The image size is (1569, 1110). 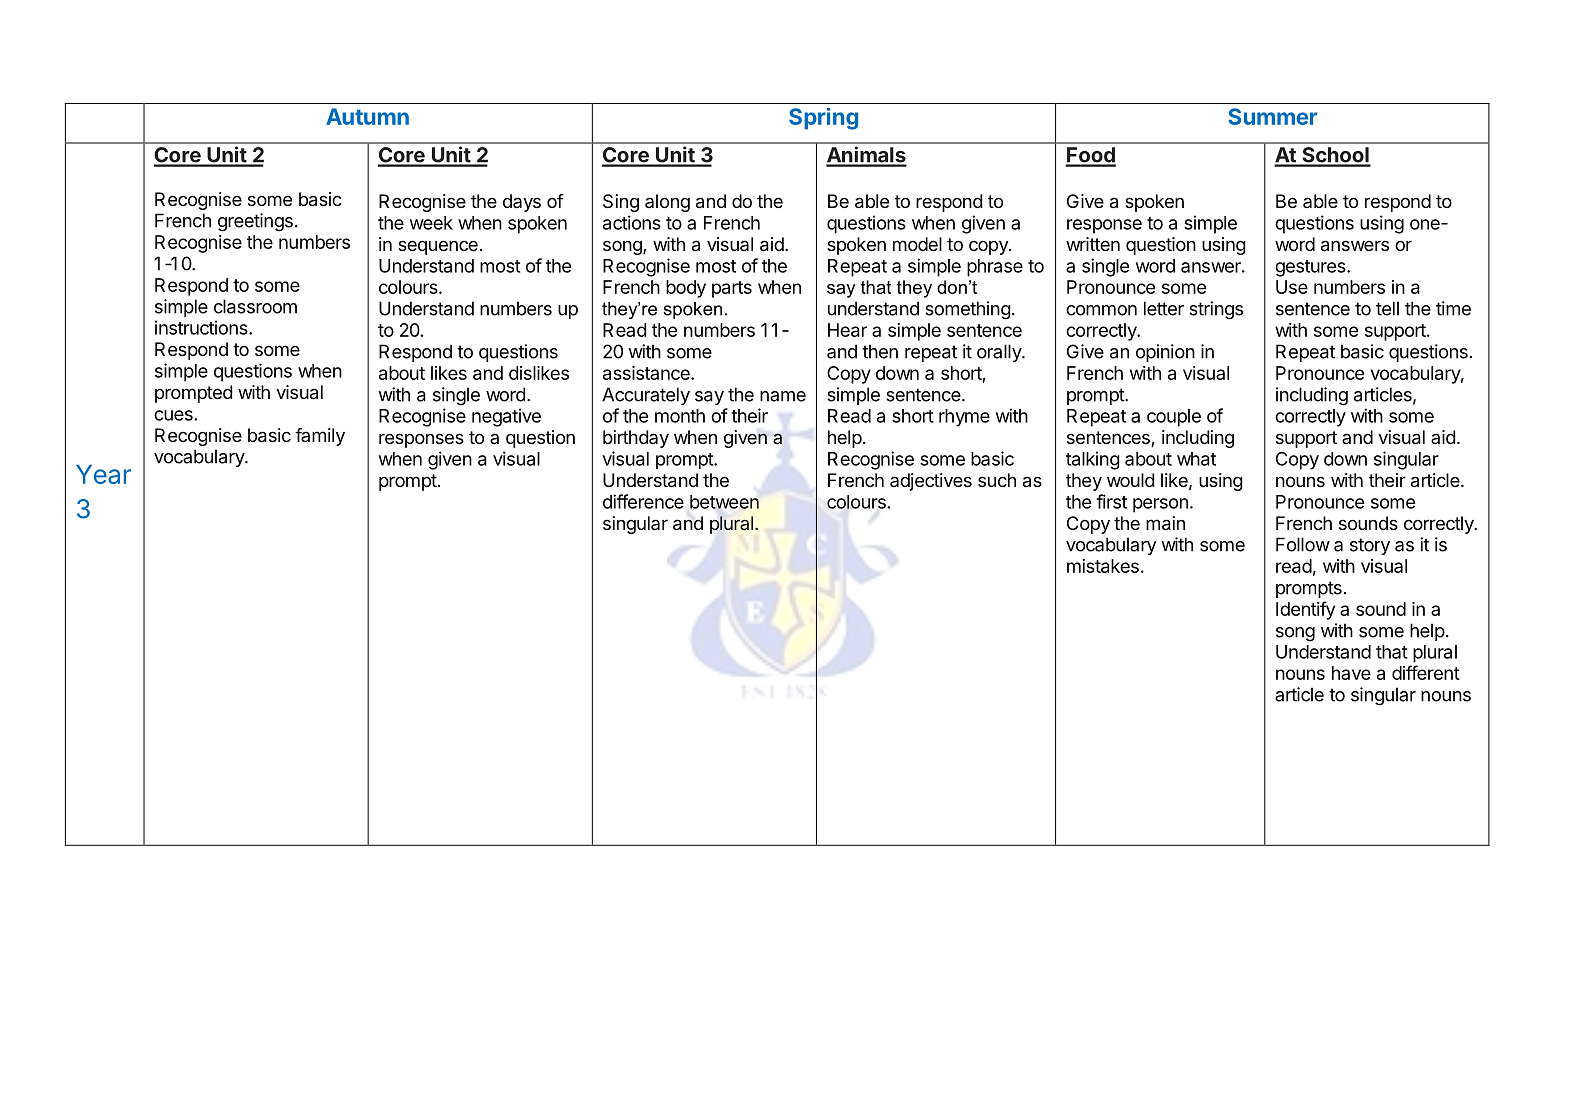 What do you see at coordinates (1174, 418) in the screenshot?
I see `couple` at bounding box center [1174, 418].
